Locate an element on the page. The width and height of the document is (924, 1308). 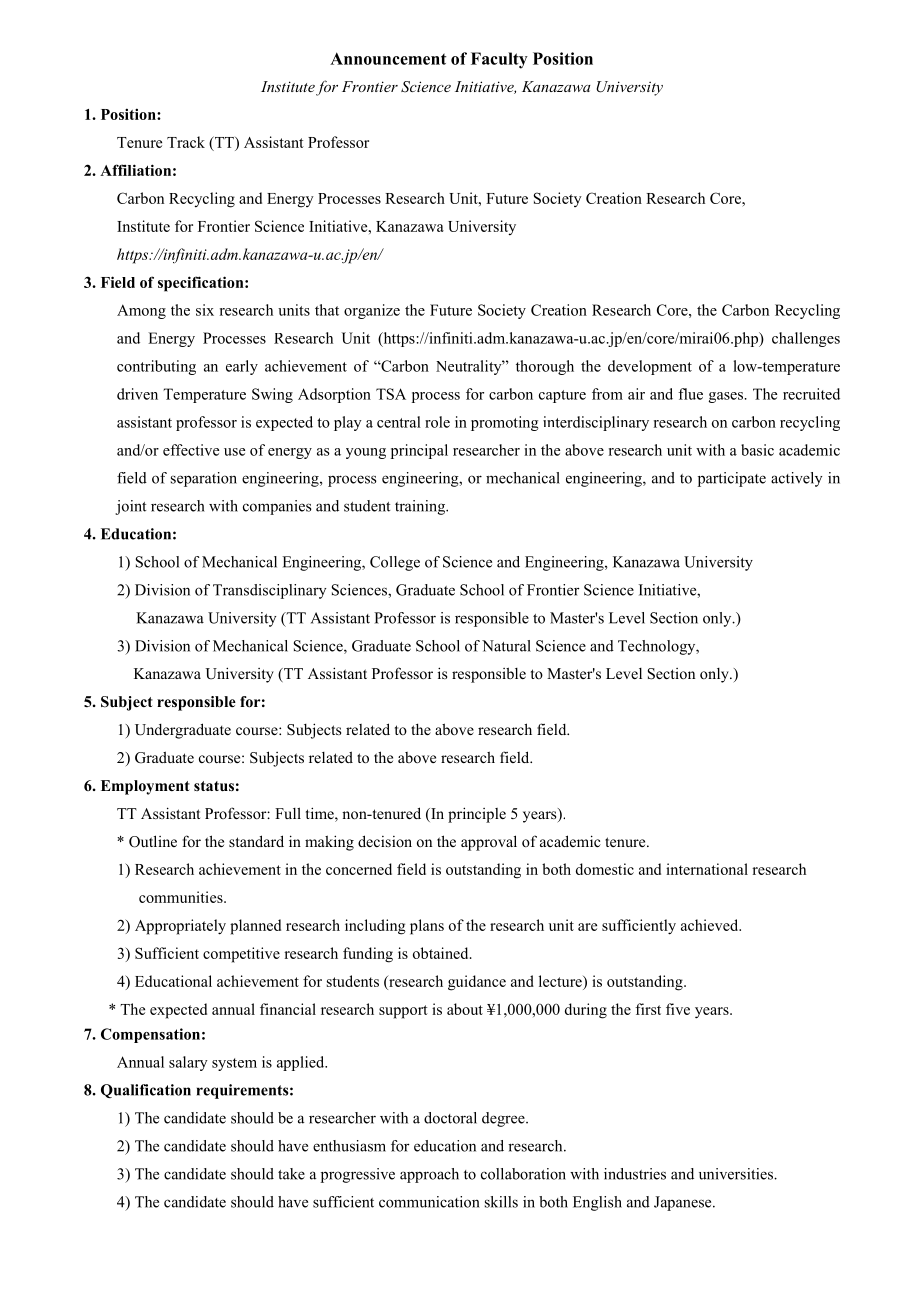
take is located at coordinates (291, 1174).
